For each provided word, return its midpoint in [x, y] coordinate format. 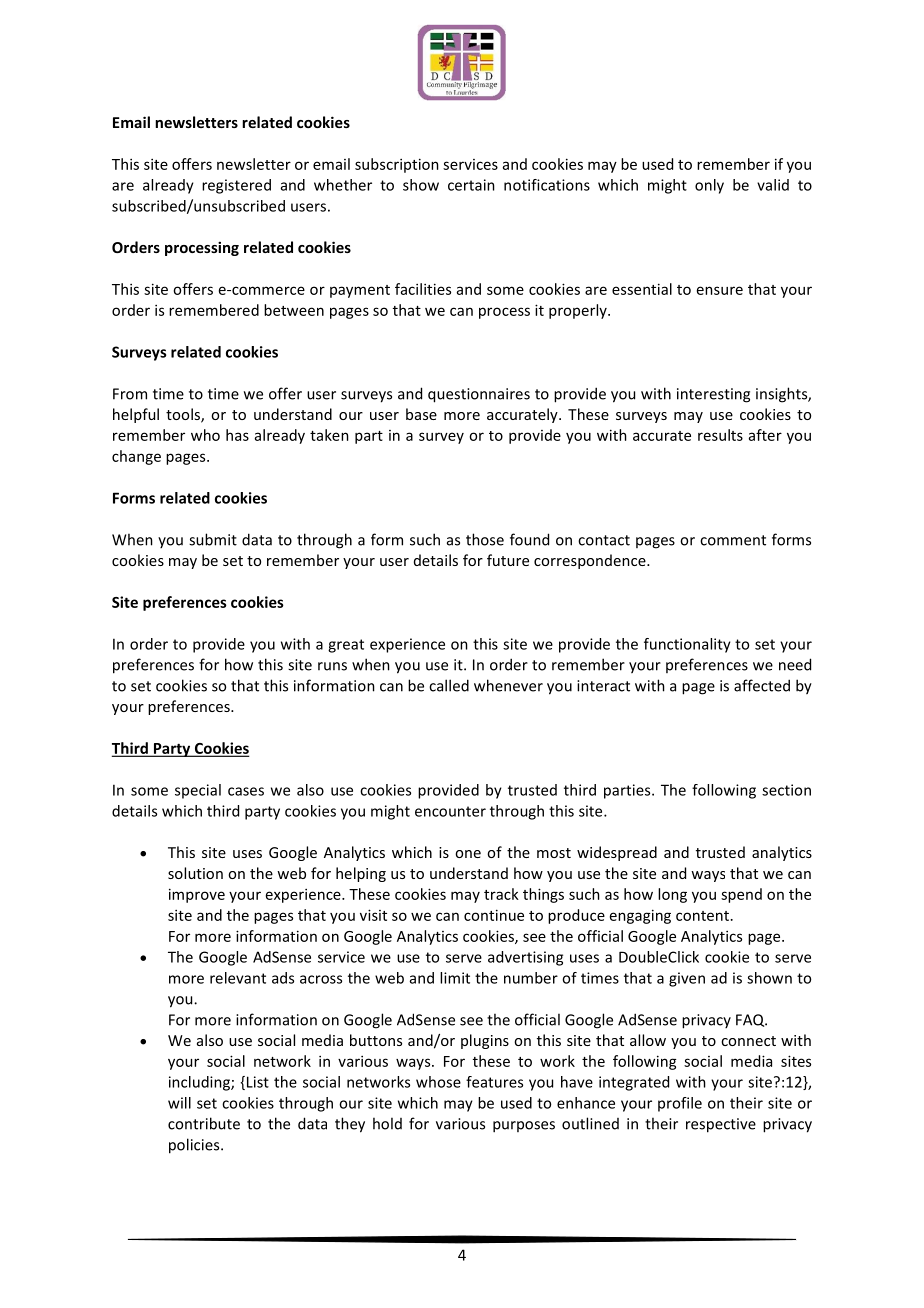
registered [236, 186]
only [709, 186]
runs [332, 666]
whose [438, 1082]
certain [471, 185]
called [449, 685]
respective [721, 1125]
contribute [204, 1123]
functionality [687, 645]
